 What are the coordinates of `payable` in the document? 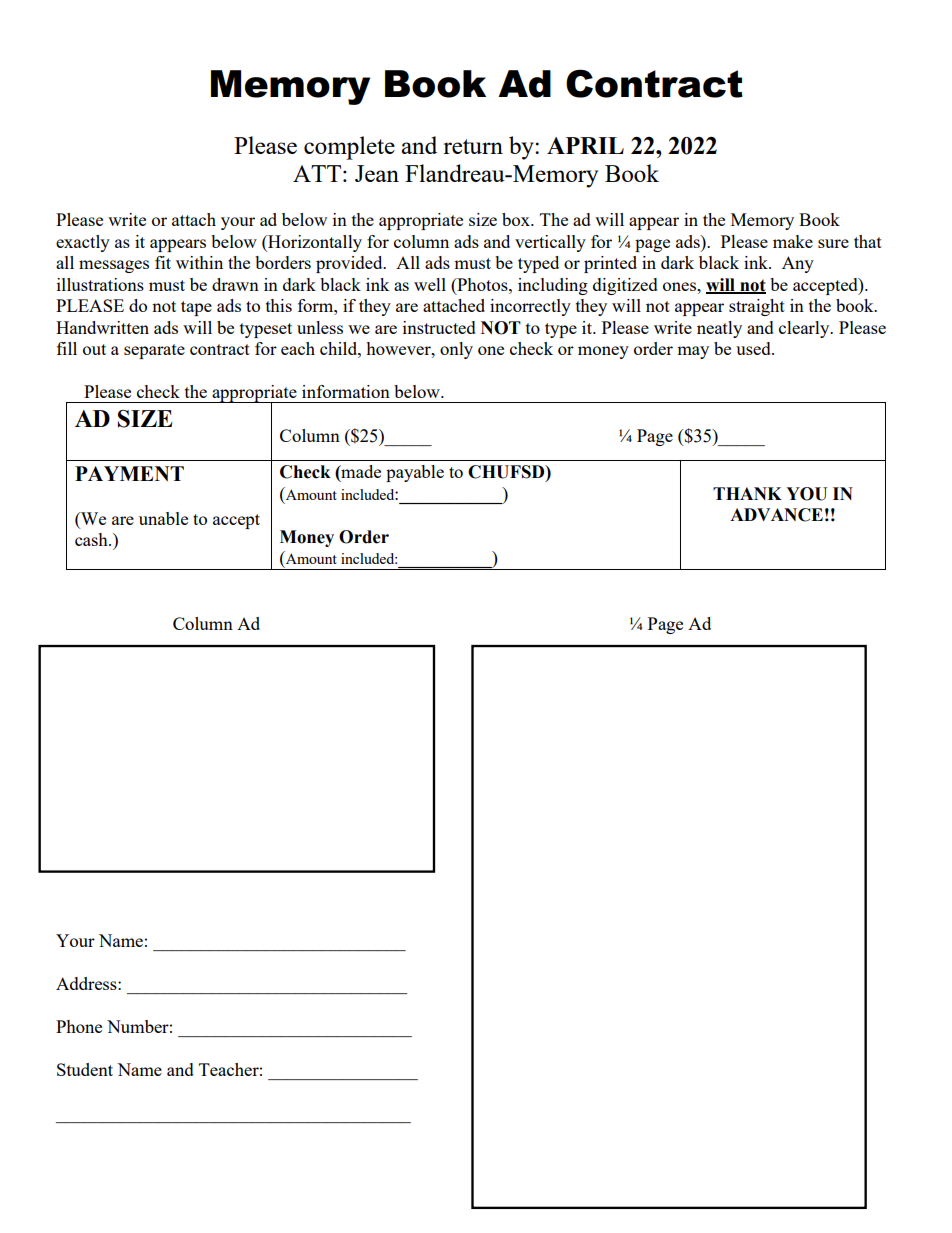 It's located at (415, 473).
